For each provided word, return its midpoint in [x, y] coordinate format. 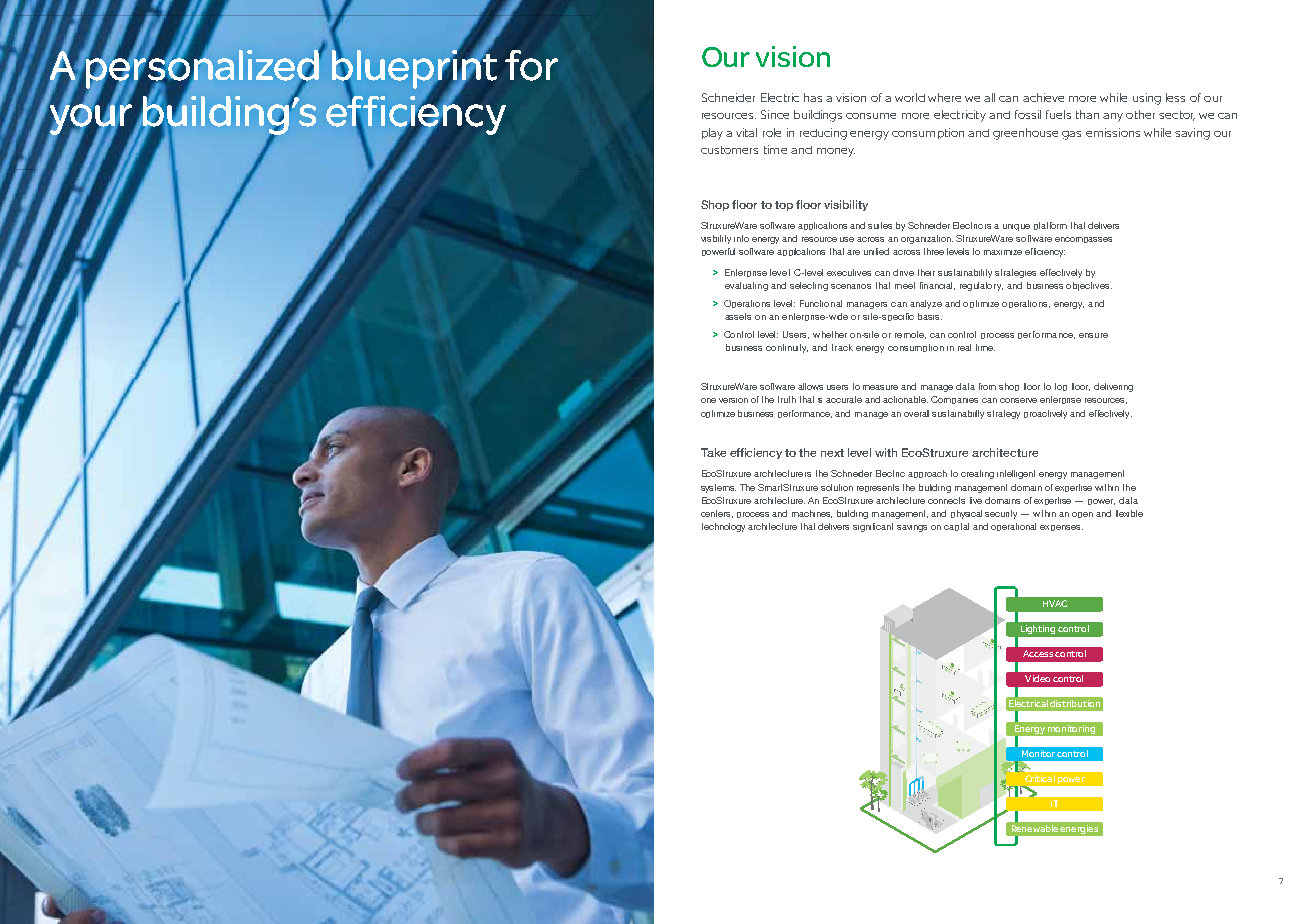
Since [775, 114]
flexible [1129, 513]
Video [1037, 678]
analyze [926, 304]
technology [723, 527]
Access [1038, 653]
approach [927, 474]
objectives [1089, 286]
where [944, 97]
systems [718, 488]
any [1113, 117]
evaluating [746, 286]
